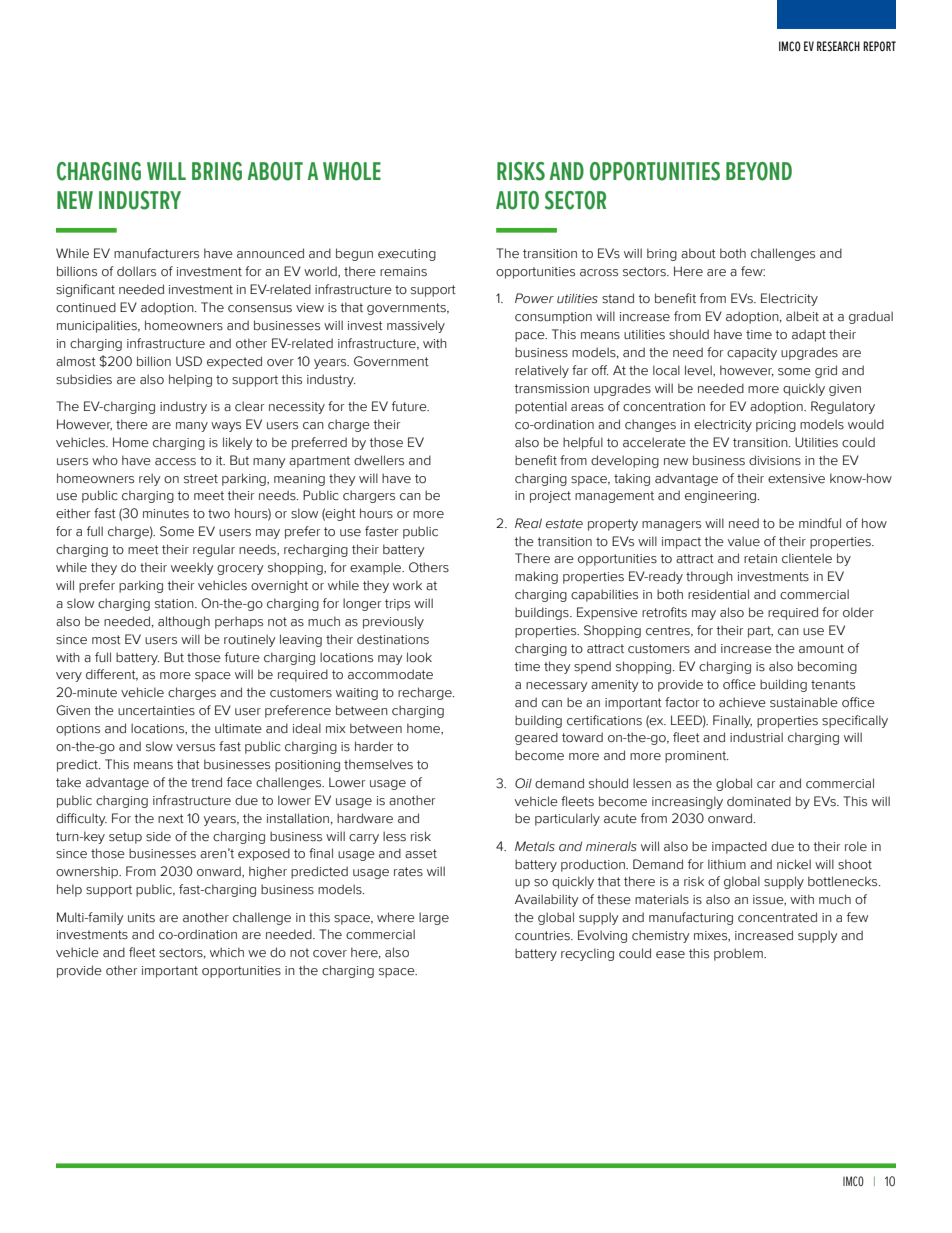  I want to click on WHOLE, so click(352, 171).
